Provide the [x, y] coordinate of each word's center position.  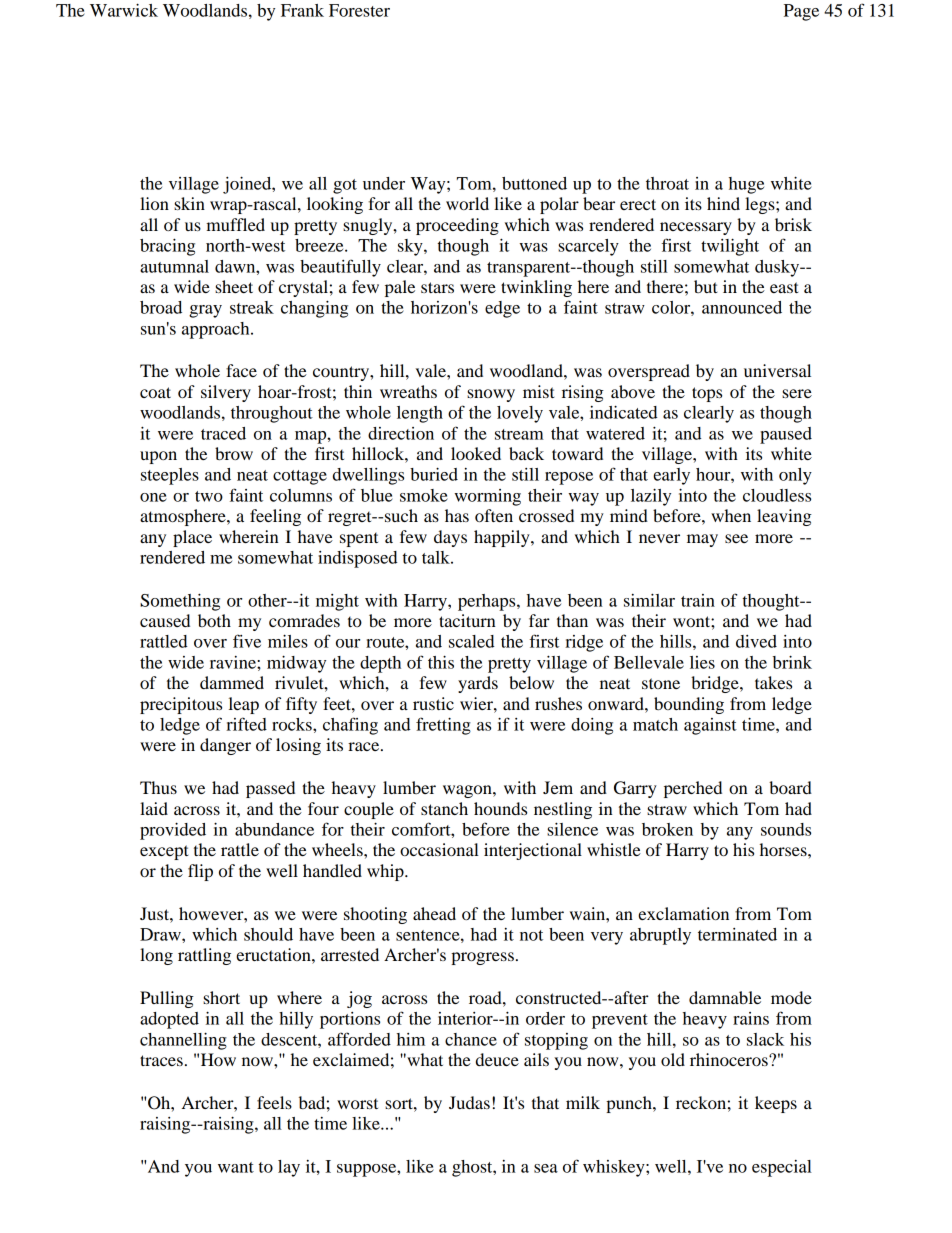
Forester [359, 10]
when [731, 515]
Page [801, 12]
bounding [689, 705]
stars [437, 287]
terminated [737, 934]
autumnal [174, 266]
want [236, 1167]
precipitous [181, 705]
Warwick [124, 10]
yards [478, 684]
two [209, 496]
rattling [204, 956]
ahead [434, 913]
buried [434, 474]
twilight [730, 247]
